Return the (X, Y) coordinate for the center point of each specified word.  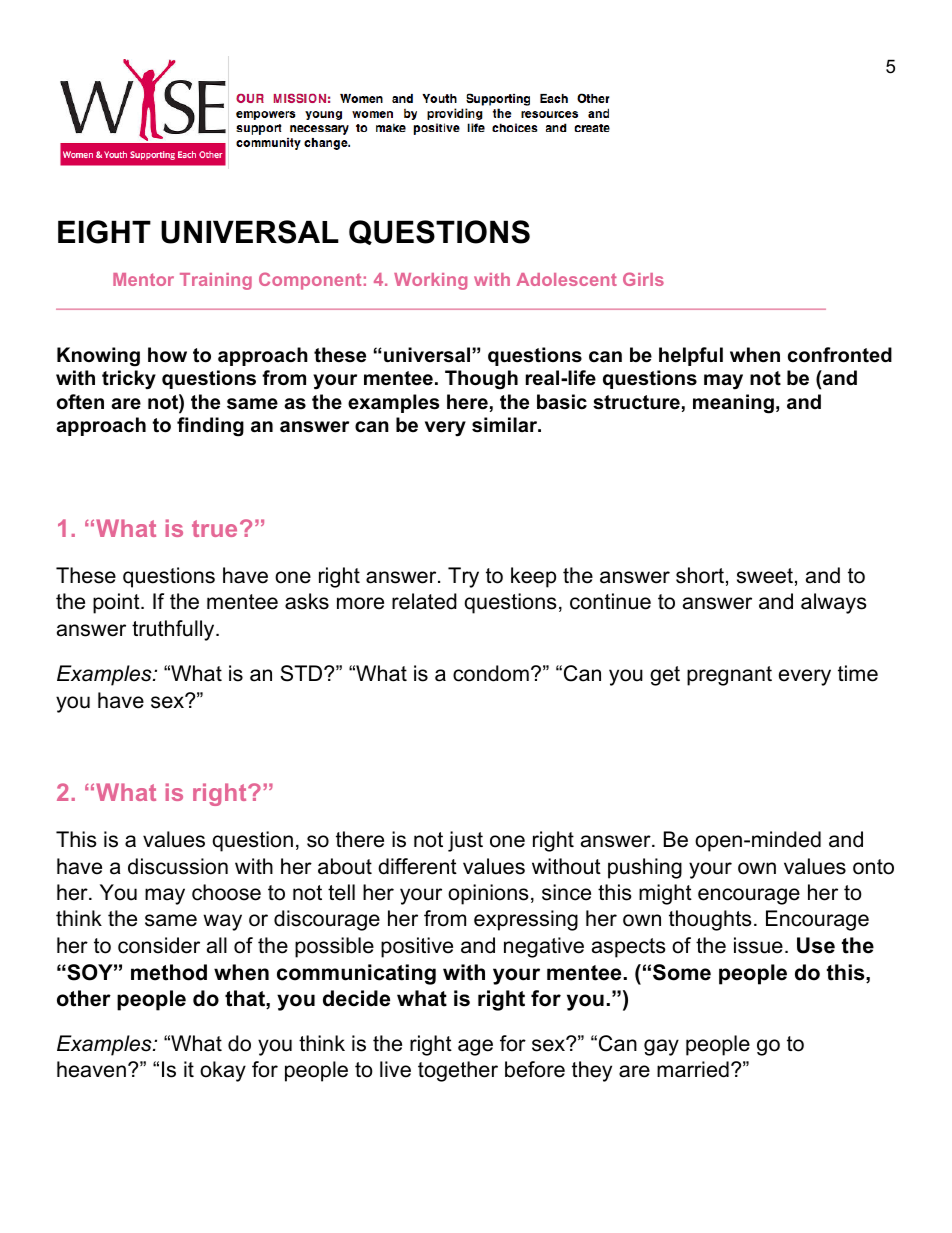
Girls (643, 279)
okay (223, 1071)
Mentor (143, 279)
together (458, 1071)
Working (430, 281)
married (693, 1069)
